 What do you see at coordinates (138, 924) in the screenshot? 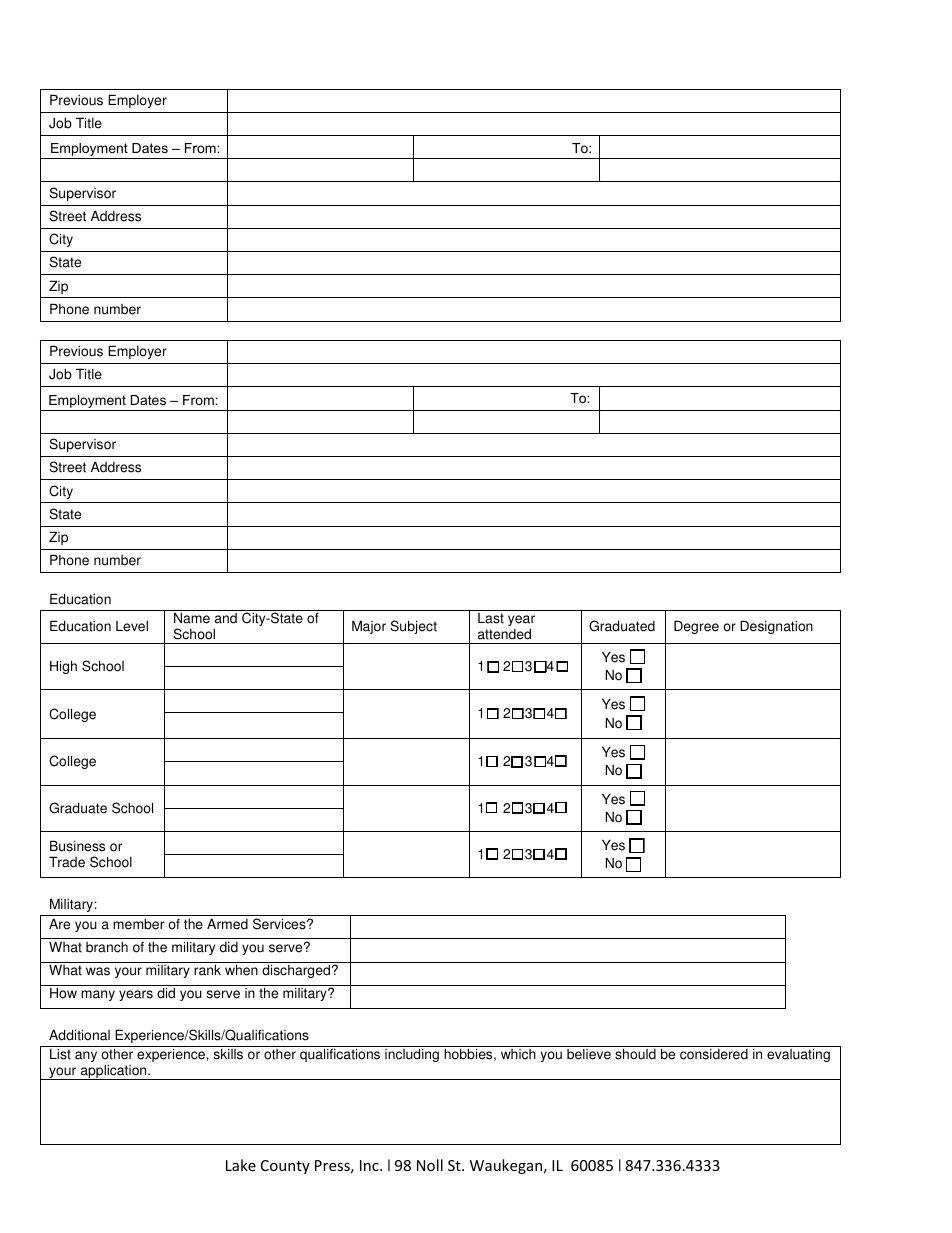
I see `member` at bounding box center [138, 924].
